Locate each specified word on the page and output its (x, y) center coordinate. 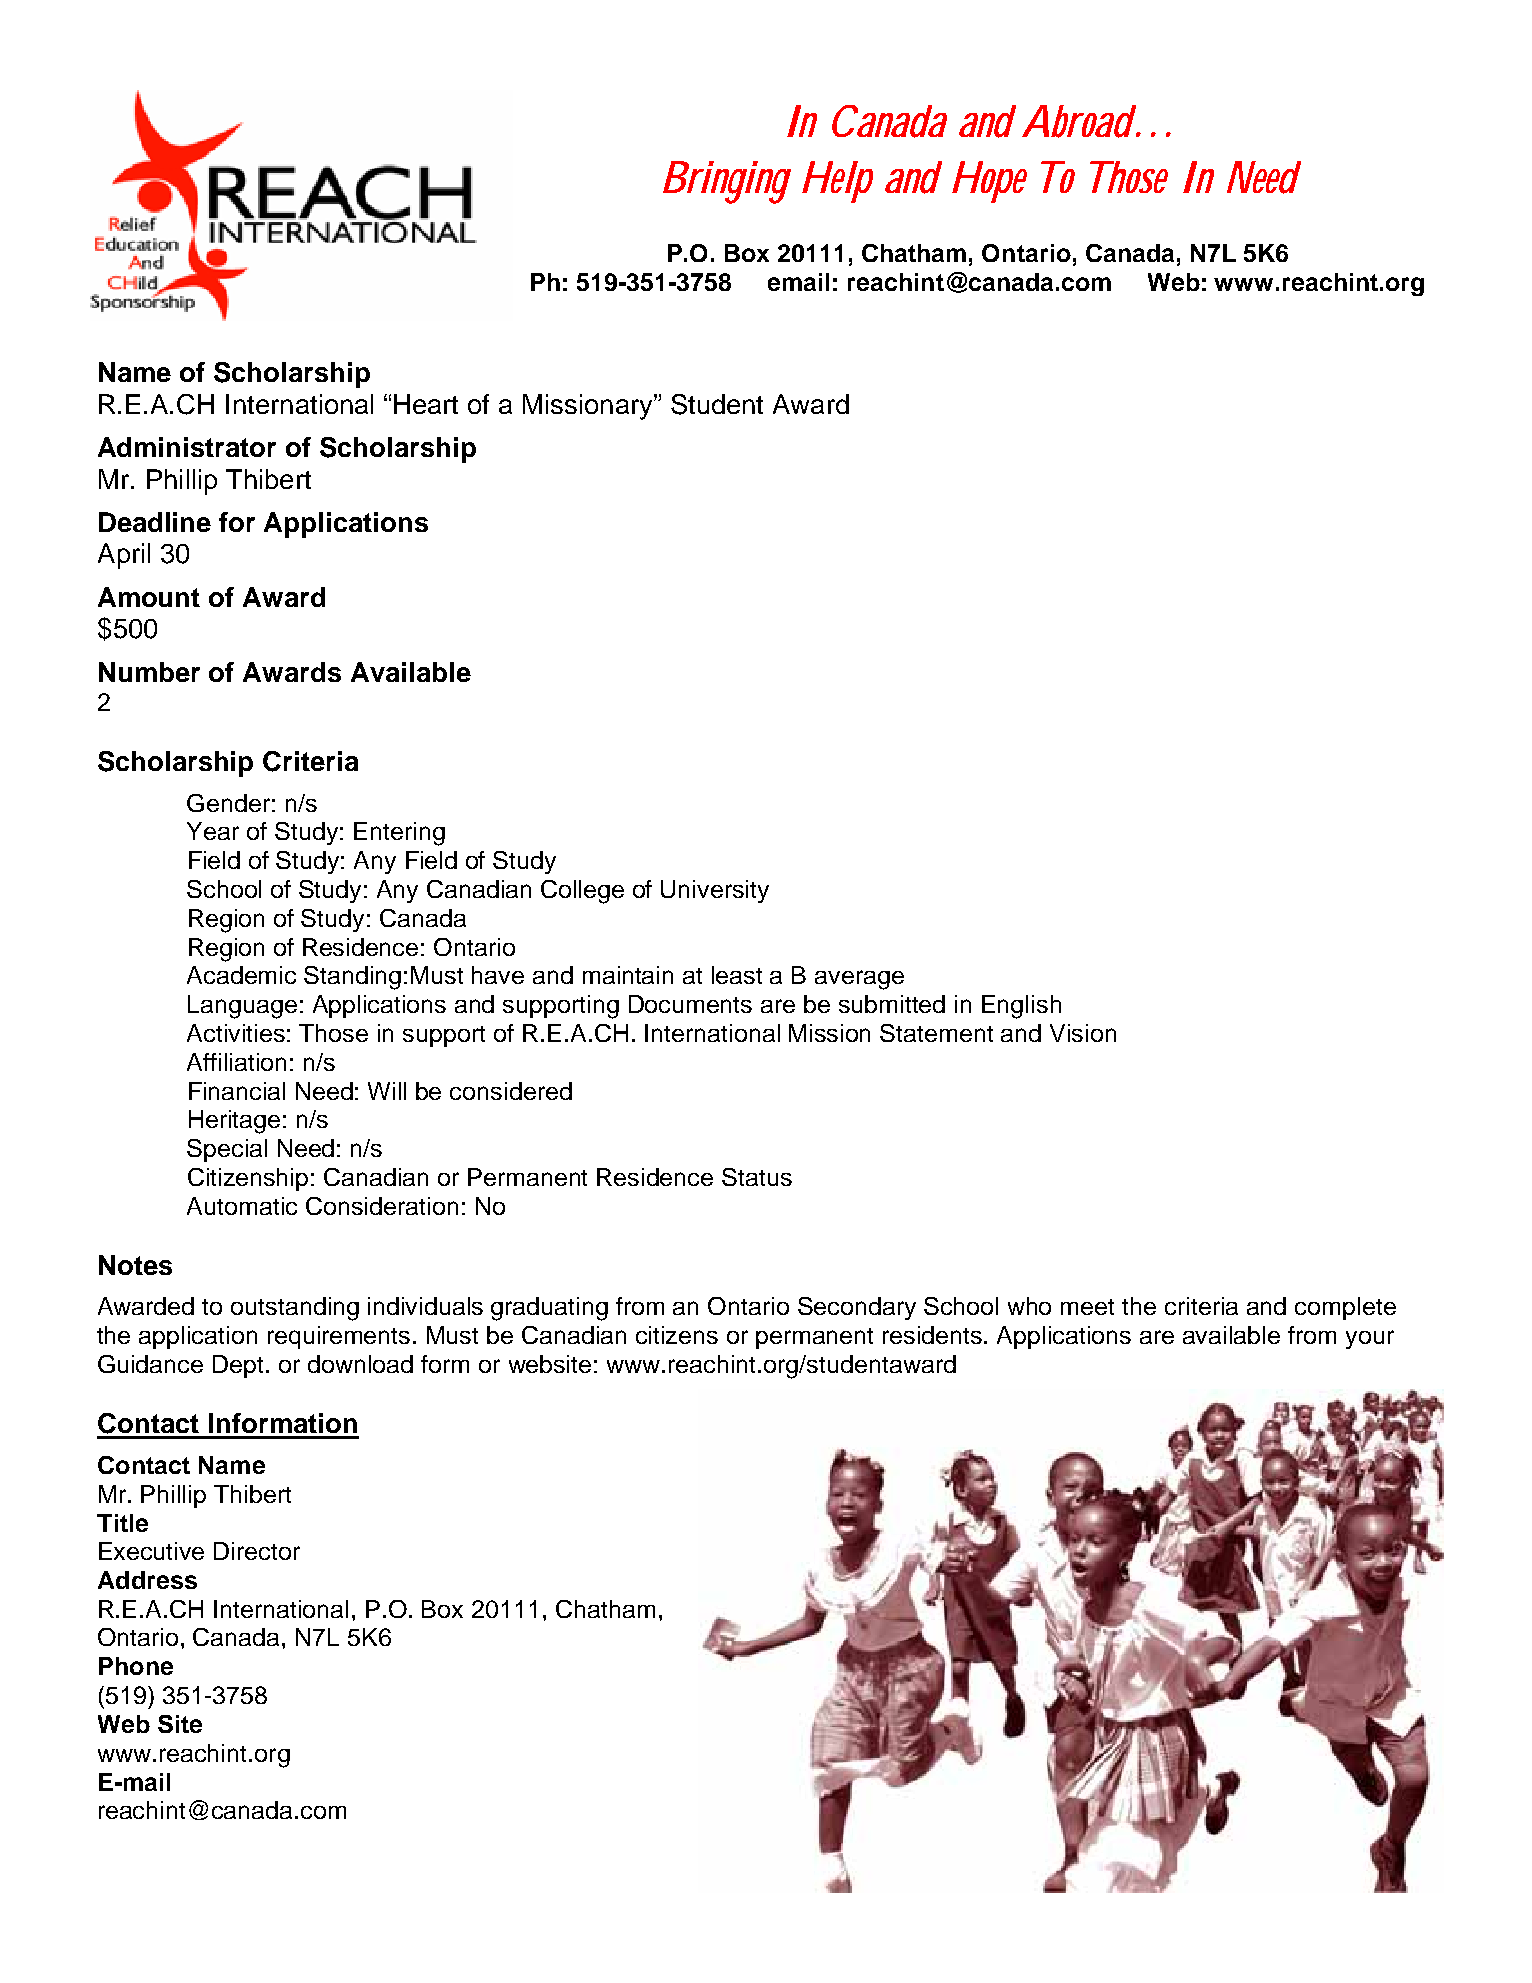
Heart (426, 404)
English (1021, 1007)
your (1370, 1339)
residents (934, 1335)
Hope (989, 182)
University (715, 891)
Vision (1083, 1033)
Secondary (857, 1308)
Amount (149, 597)
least (737, 975)
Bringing (727, 182)
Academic (241, 975)
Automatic (242, 1206)
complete (1345, 1308)
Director (257, 1551)
